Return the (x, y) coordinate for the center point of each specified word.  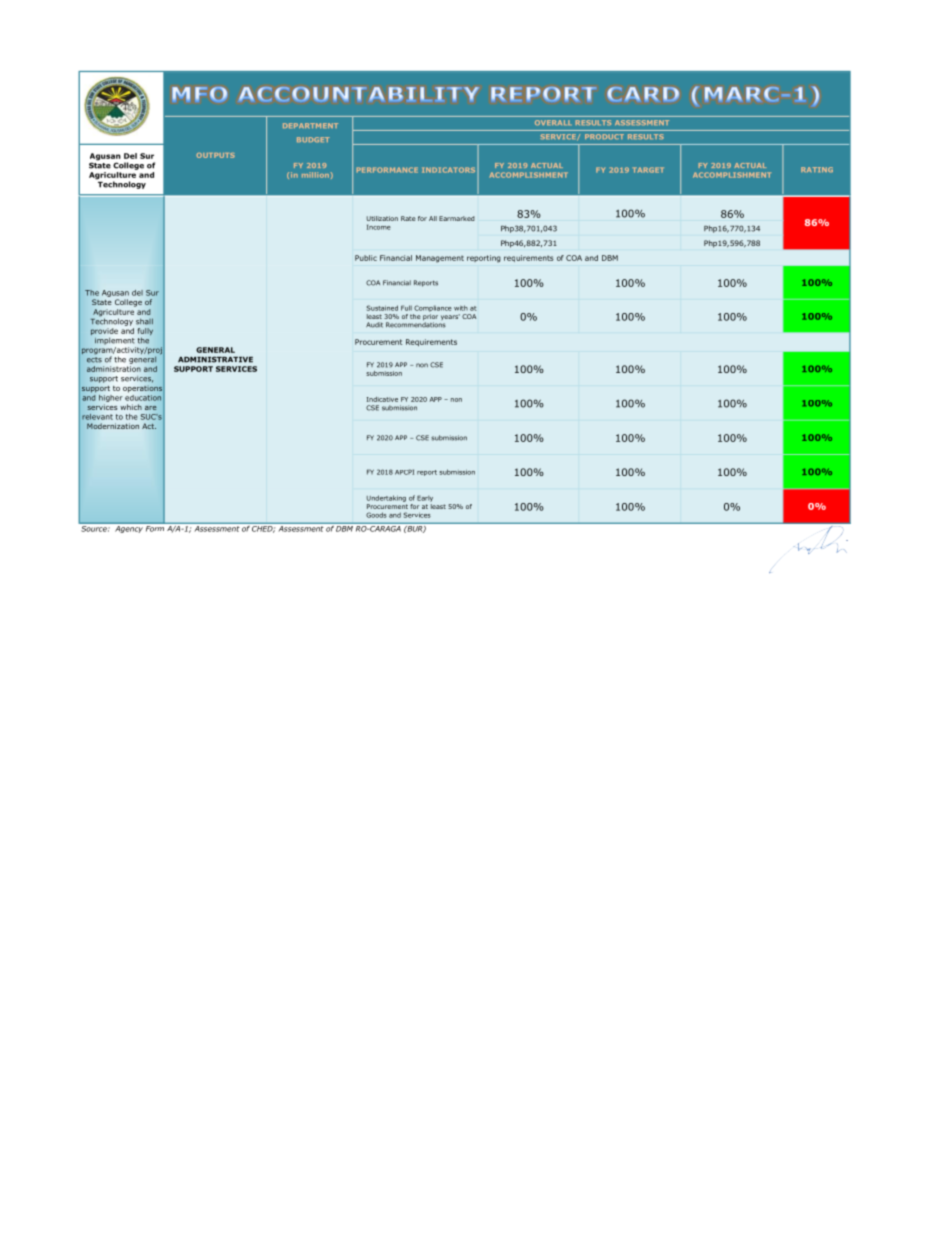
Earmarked (457, 218)
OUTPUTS (216, 155)
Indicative (382, 399)
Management (440, 259)
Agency (129, 528)
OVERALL (552, 122)
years (450, 317)
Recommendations (416, 325)
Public (366, 258)
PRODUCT (604, 136)
